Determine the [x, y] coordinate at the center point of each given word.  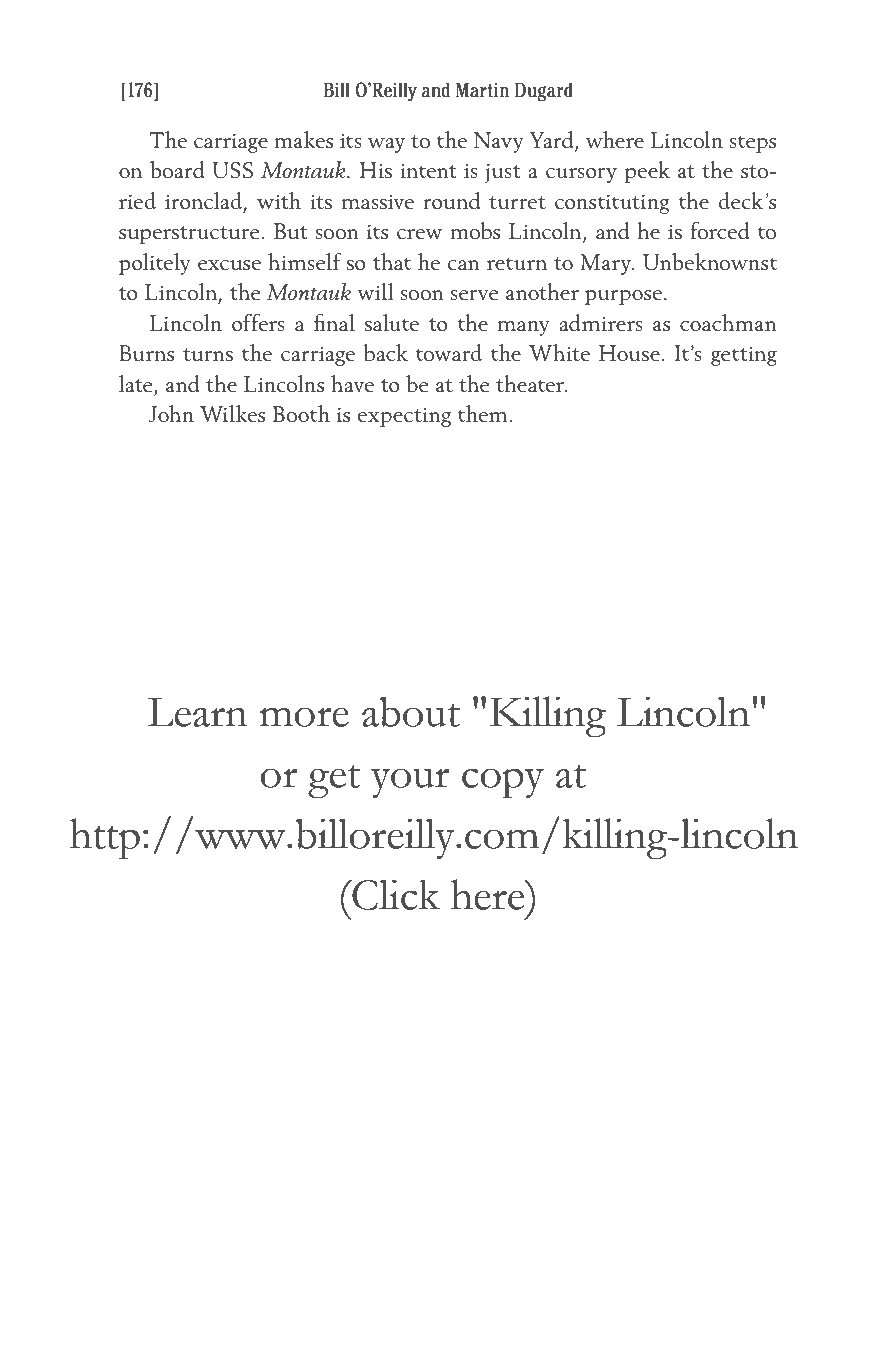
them [482, 413]
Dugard [544, 92]
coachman [728, 322]
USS [232, 170]
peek [647, 172]
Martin [482, 90]
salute [392, 322]
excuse [229, 265]
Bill [337, 89]
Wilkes [232, 414]
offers [258, 323]
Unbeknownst [710, 262]
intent [428, 170]
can [464, 265]
